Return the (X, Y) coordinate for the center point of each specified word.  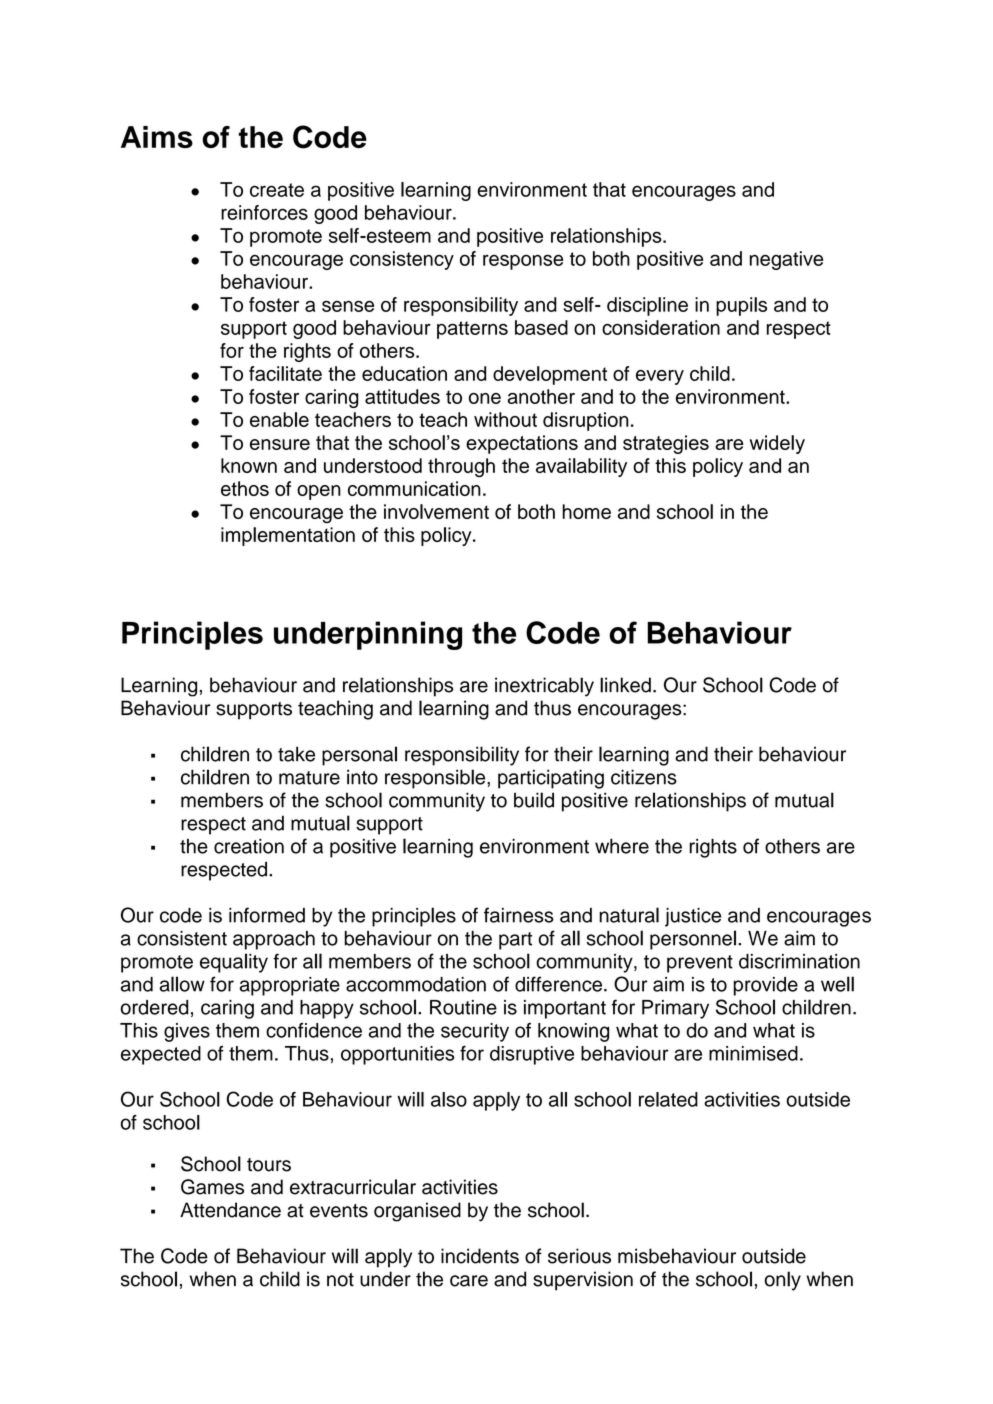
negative (786, 260)
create (277, 190)
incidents (480, 1256)
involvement (436, 511)
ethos (245, 488)
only (782, 1281)
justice (693, 917)
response (523, 262)
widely (777, 444)
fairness (519, 915)
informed (267, 915)
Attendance (230, 1210)
